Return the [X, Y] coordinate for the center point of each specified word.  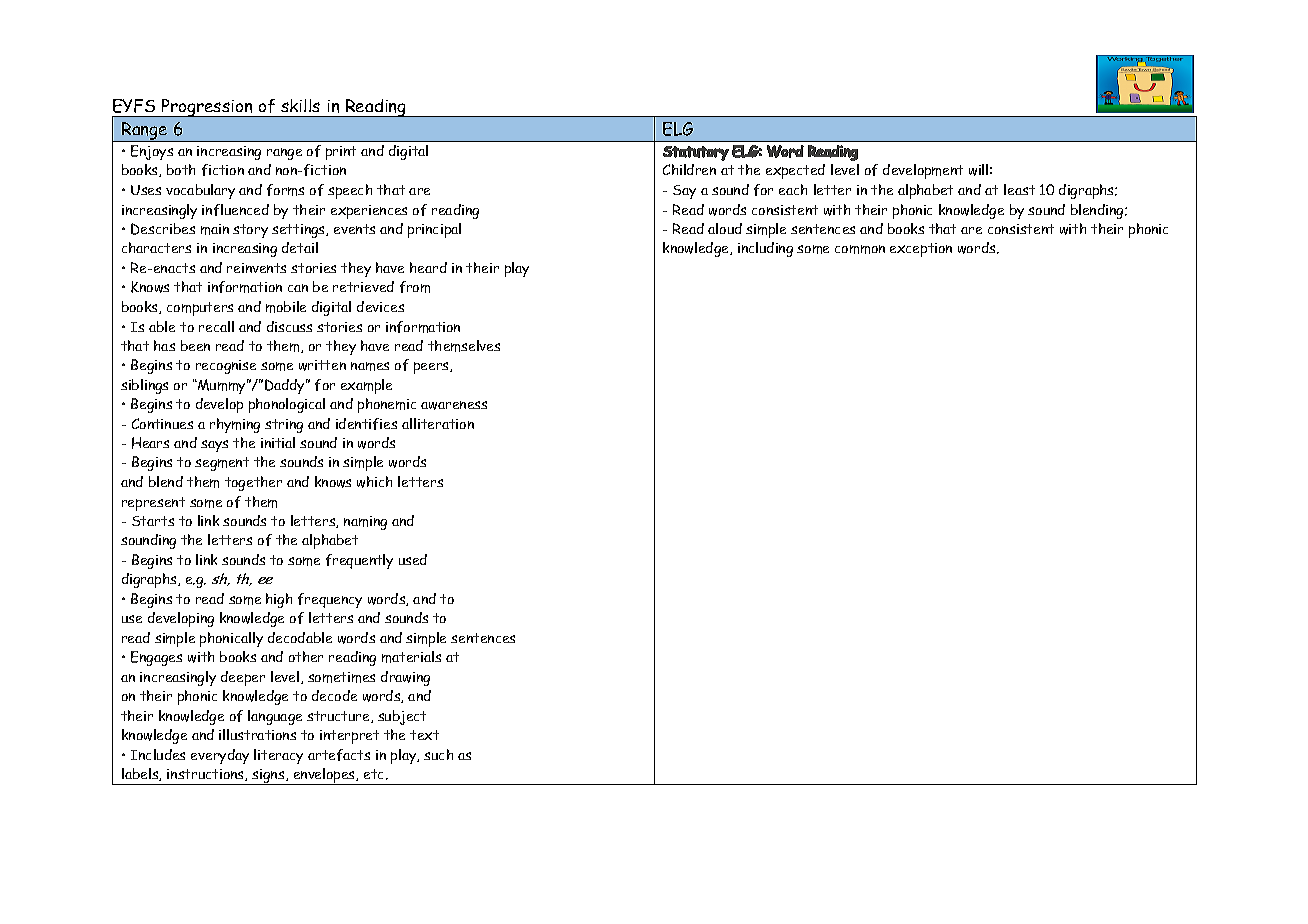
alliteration [438, 423]
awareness [454, 405]
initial [278, 442]
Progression [207, 108]
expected [795, 171]
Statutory [696, 153]
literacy [278, 756]
